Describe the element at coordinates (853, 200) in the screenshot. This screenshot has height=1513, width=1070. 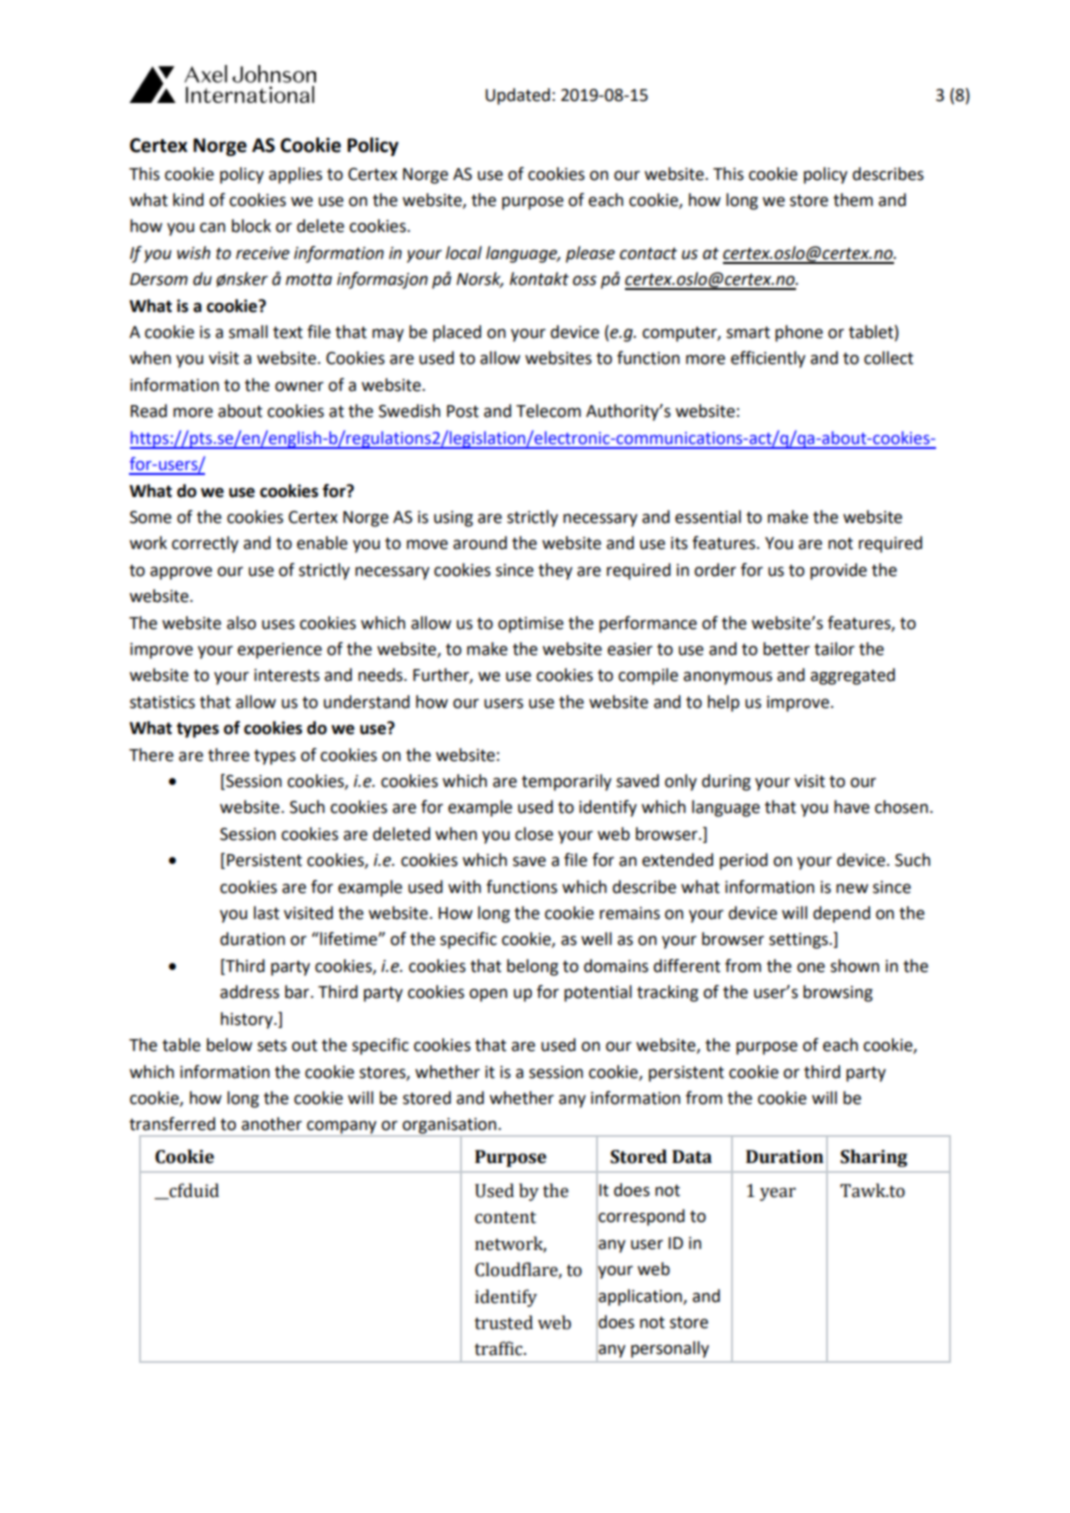
I see `them` at that location.
